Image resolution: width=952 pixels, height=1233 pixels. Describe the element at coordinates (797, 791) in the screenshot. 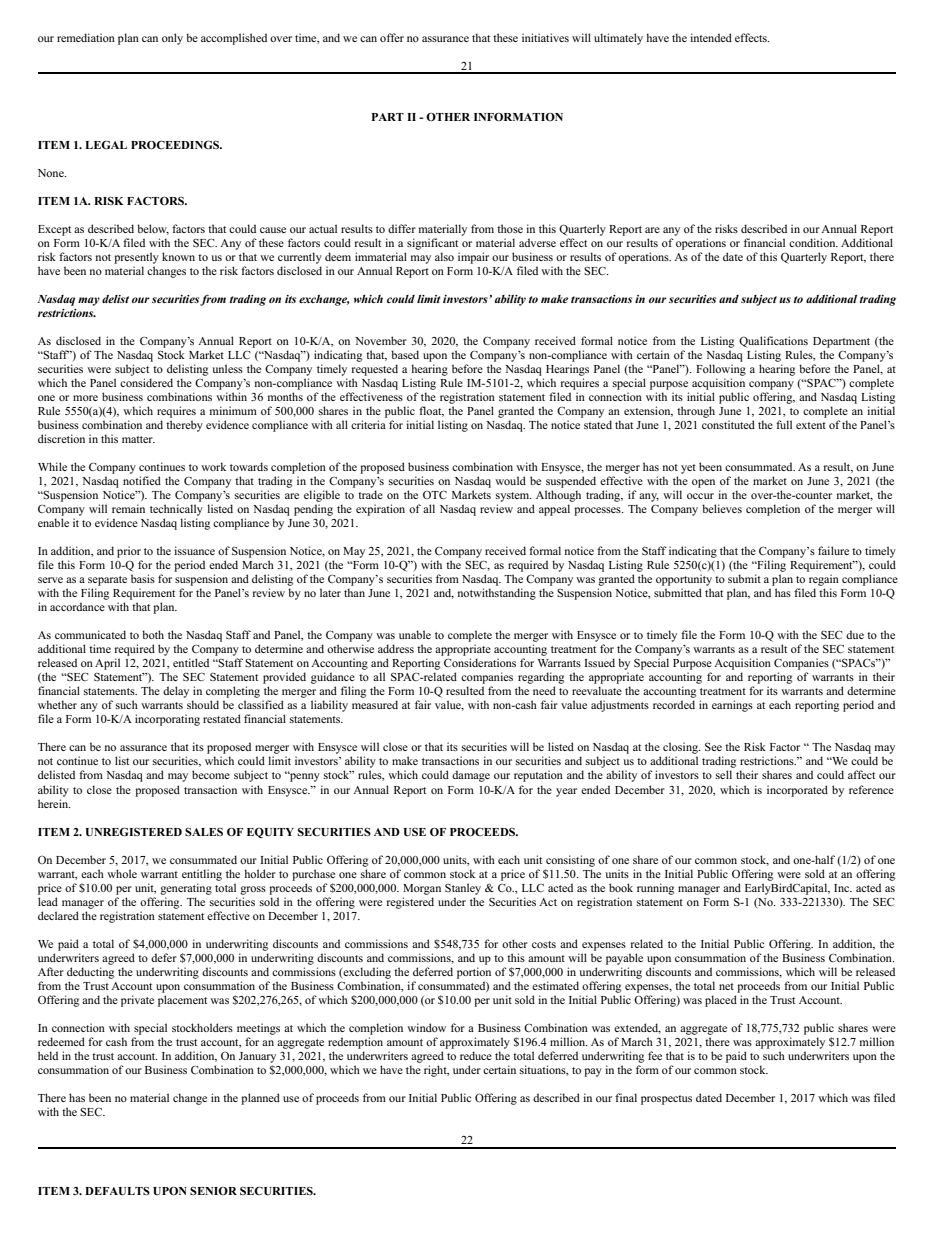

I see `incorporated` at that location.
